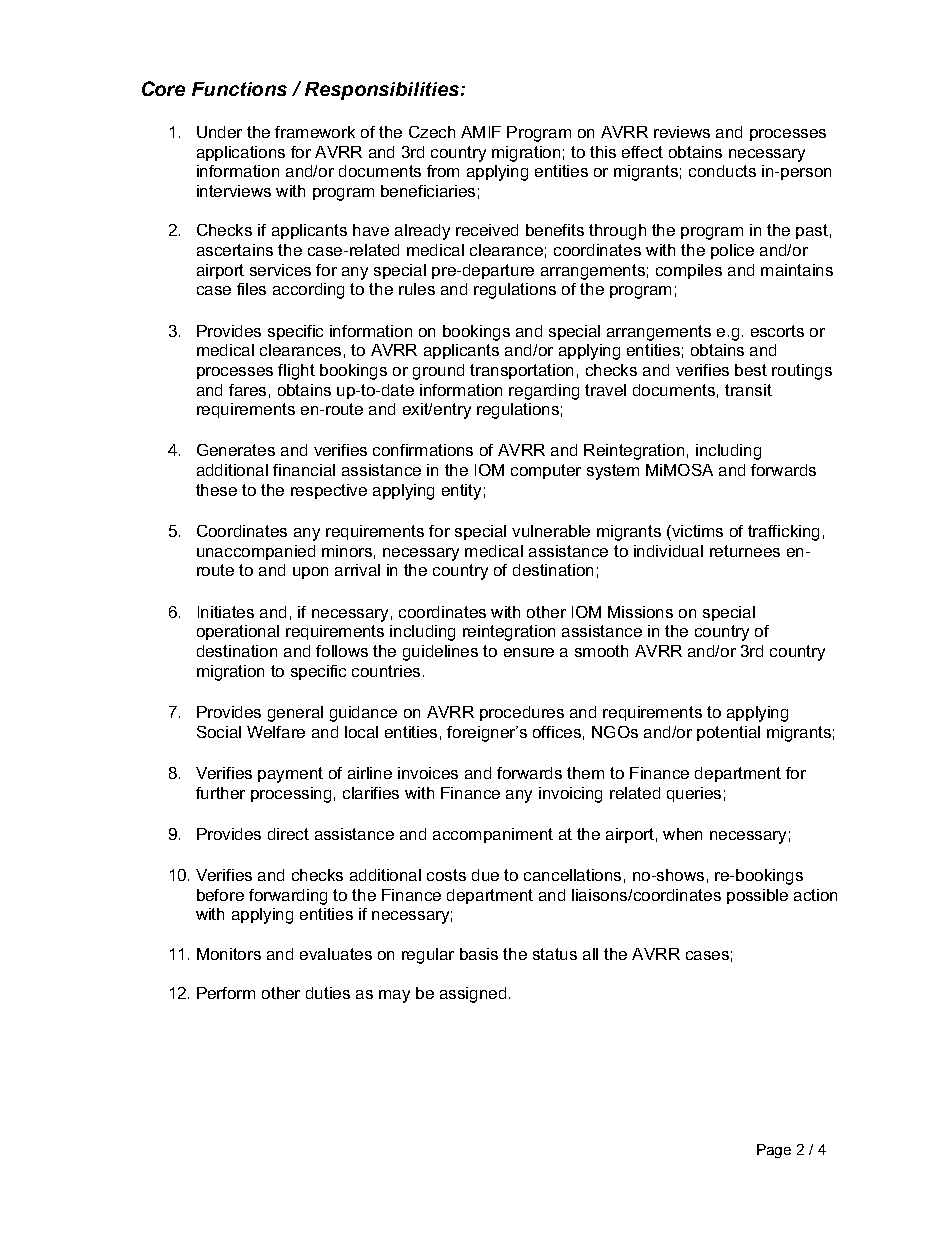 The width and height of the document is (952, 1233). Describe the element at coordinates (220, 793) in the document. I see `further` at that location.
